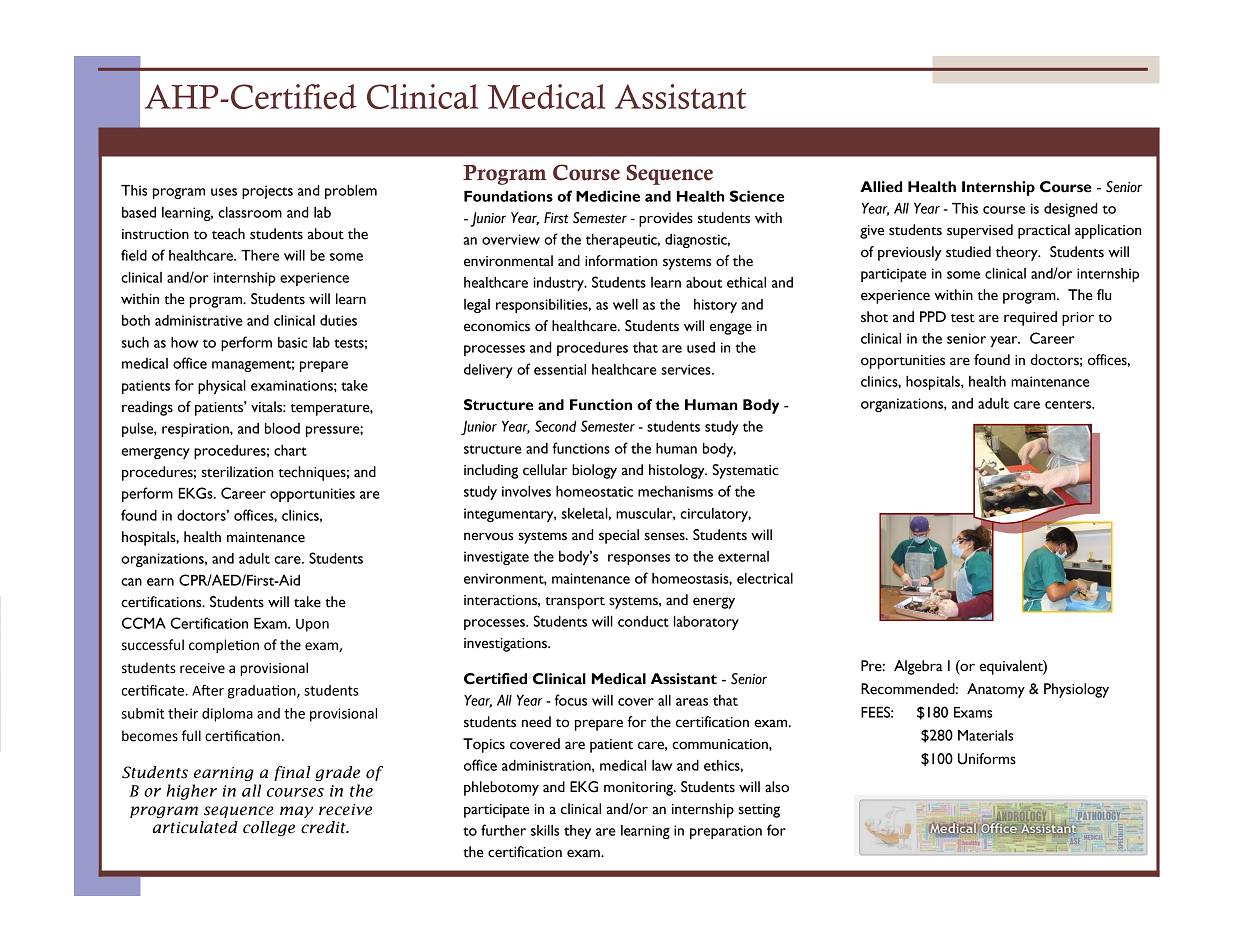 Image resolution: width=1233 pixels, height=952 pixels. I want to click on Anatomy, so click(996, 690).
